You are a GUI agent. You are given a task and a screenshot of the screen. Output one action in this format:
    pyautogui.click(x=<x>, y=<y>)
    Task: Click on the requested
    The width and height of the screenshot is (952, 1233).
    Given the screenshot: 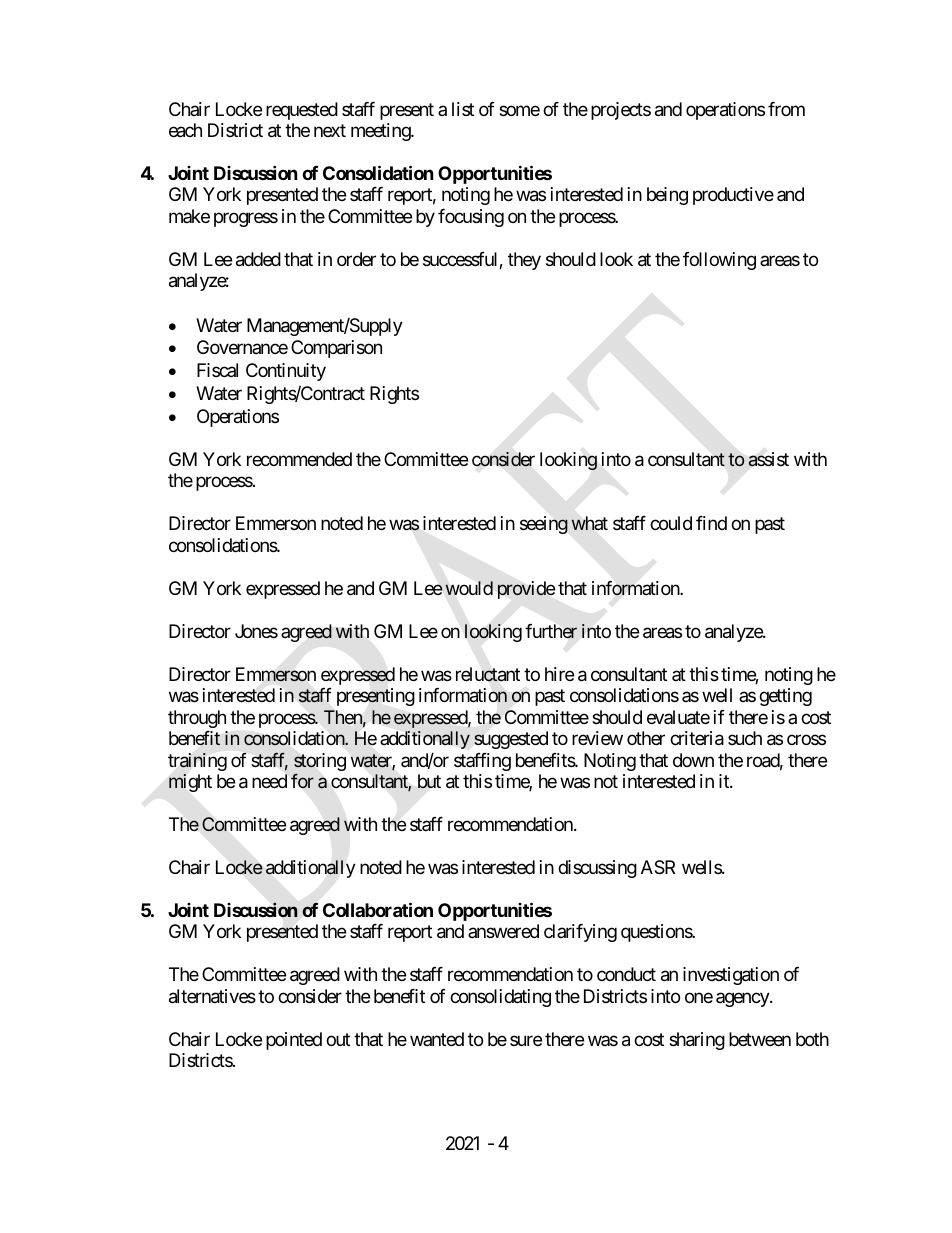 What is the action you would take?
    pyautogui.click(x=302, y=111)
